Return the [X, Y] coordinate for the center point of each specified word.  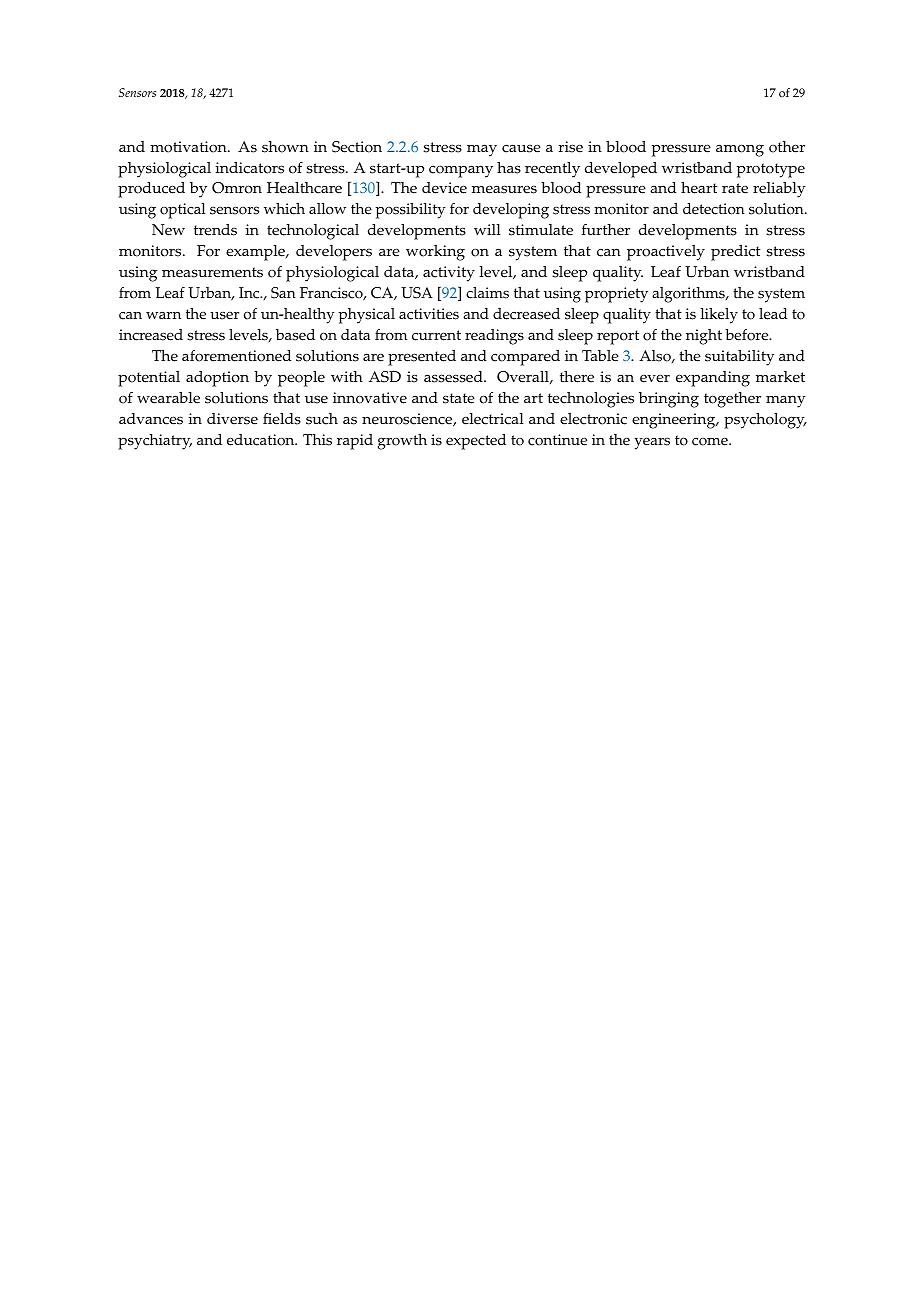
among [740, 150]
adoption [217, 379]
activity [449, 274]
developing [511, 211]
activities [429, 314]
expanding [713, 379]
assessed [454, 377]
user [224, 315]
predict [735, 253]
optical [182, 211]
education [262, 440]
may [482, 150]
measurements [212, 272]
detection [714, 209]
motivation [189, 147]
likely [719, 316]
